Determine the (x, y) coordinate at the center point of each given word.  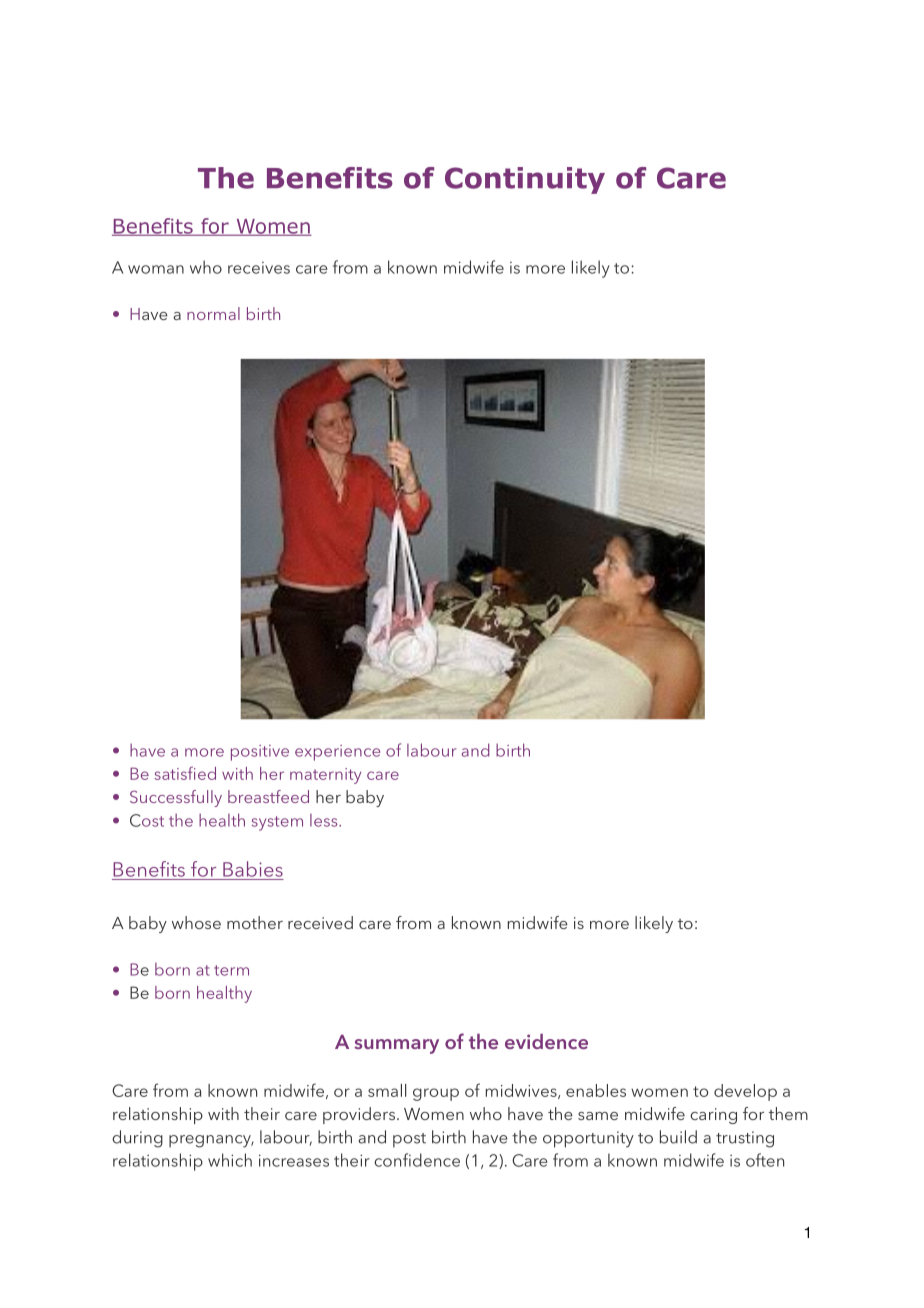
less (325, 820)
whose (196, 922)
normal (213, 313)
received (320, 922)
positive (260, 753)
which (230, 1160)
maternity (325, 776)
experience (337, 753)
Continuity (525, 180)
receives (259, 268)
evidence (546, 1041)
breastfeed (268, 796)
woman (156, 269)
